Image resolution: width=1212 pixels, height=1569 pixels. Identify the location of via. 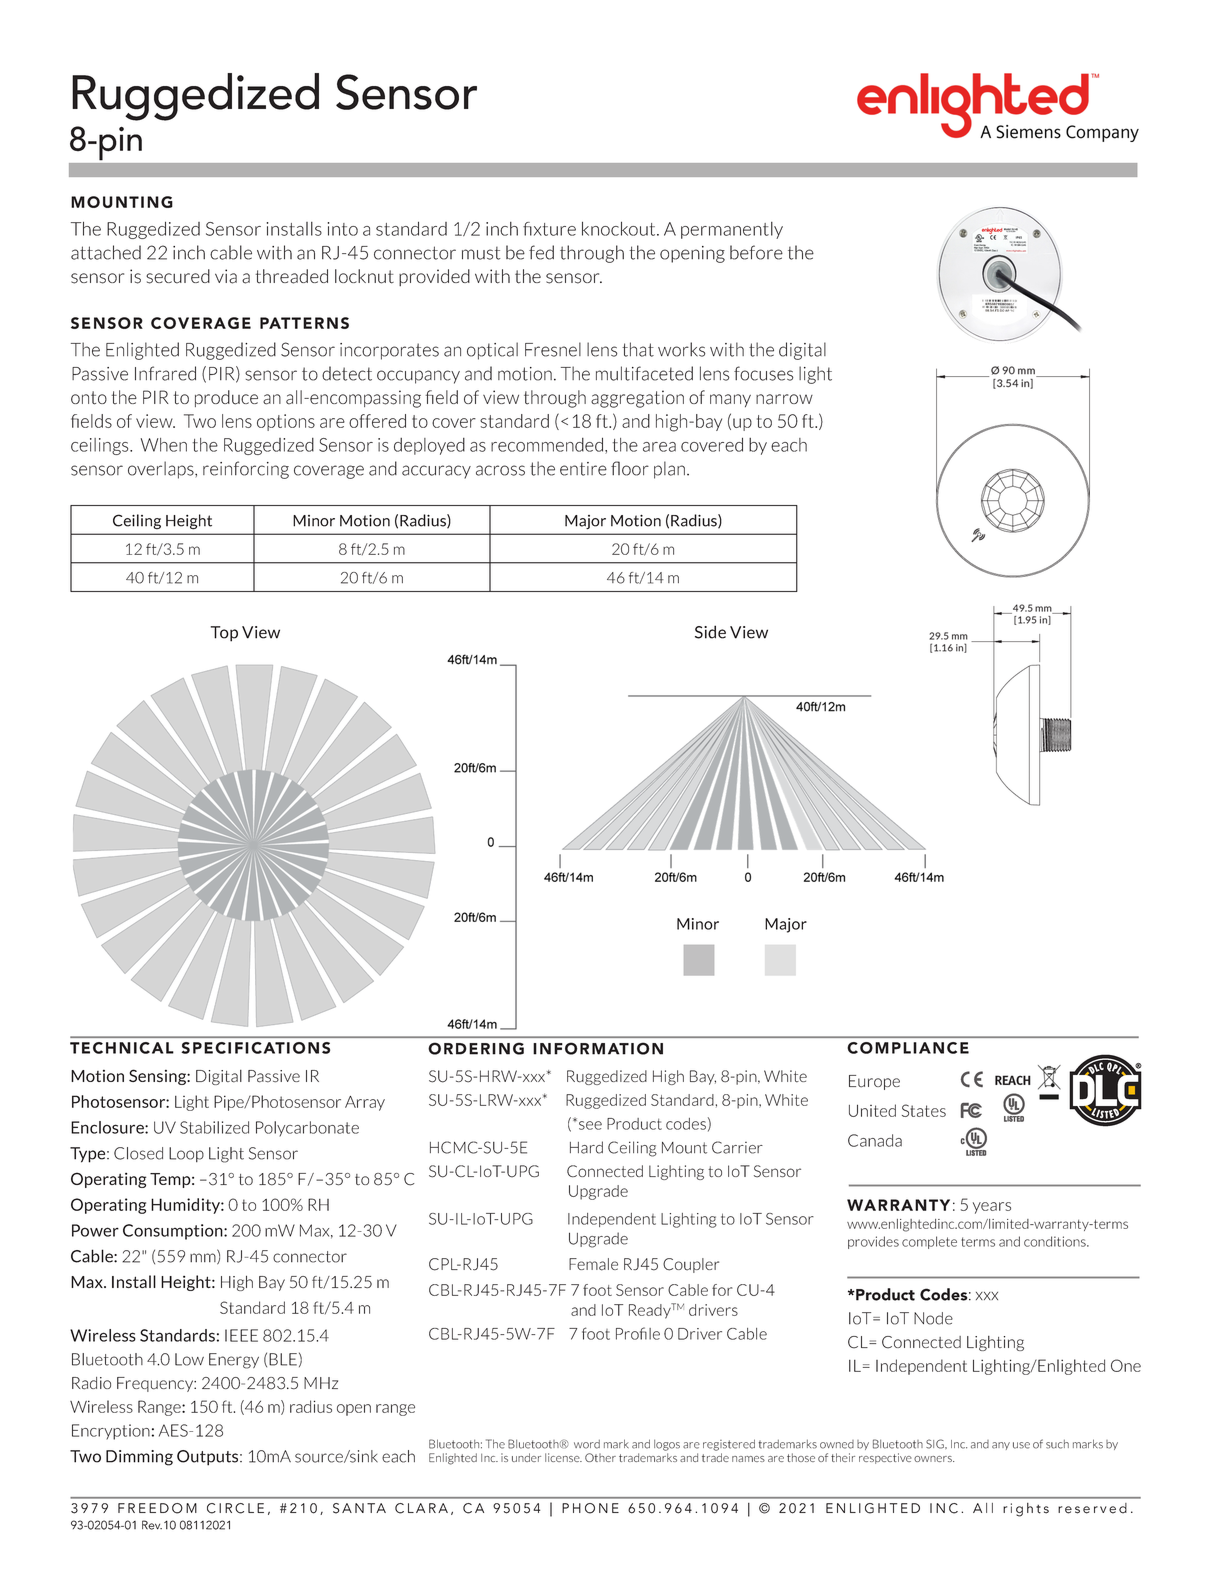
(226, 276).
